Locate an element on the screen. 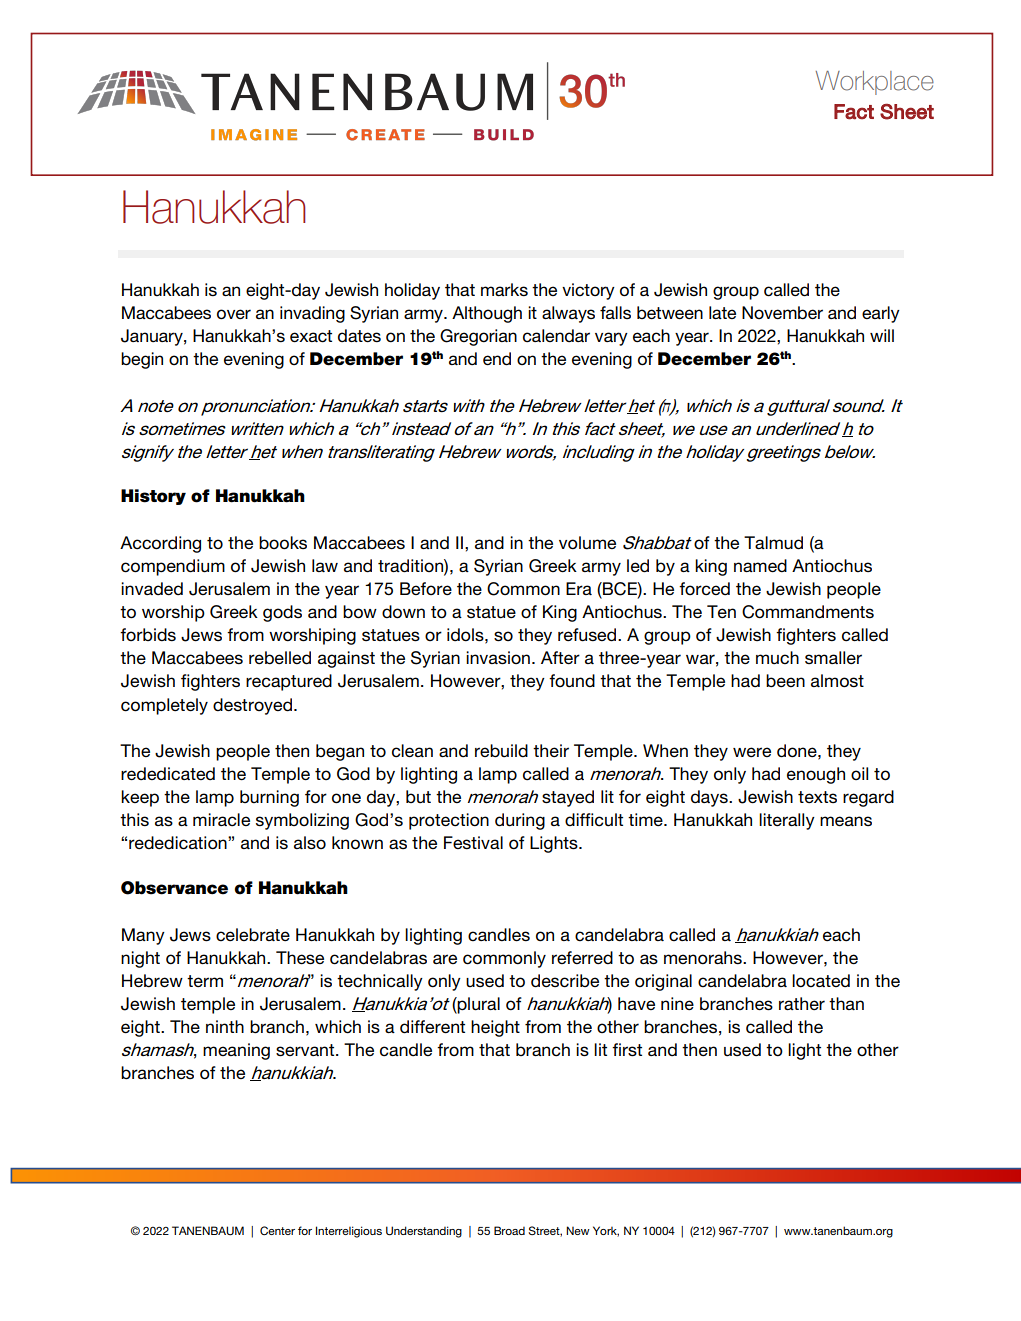 This screenshot has height=1321, width=1021. are is located at coordinates (445, 959).
